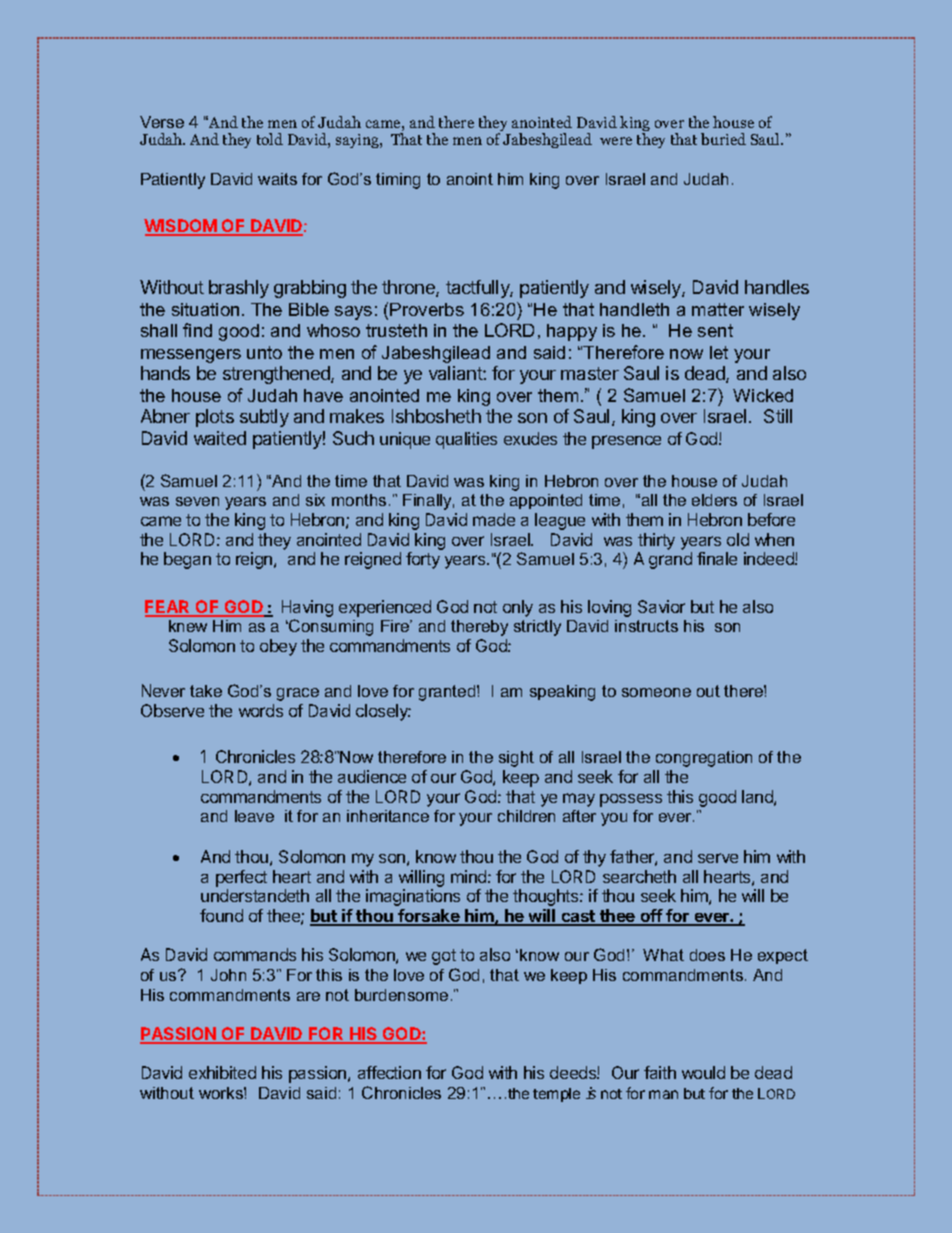  I want to click on sight, so click(516, 759).
